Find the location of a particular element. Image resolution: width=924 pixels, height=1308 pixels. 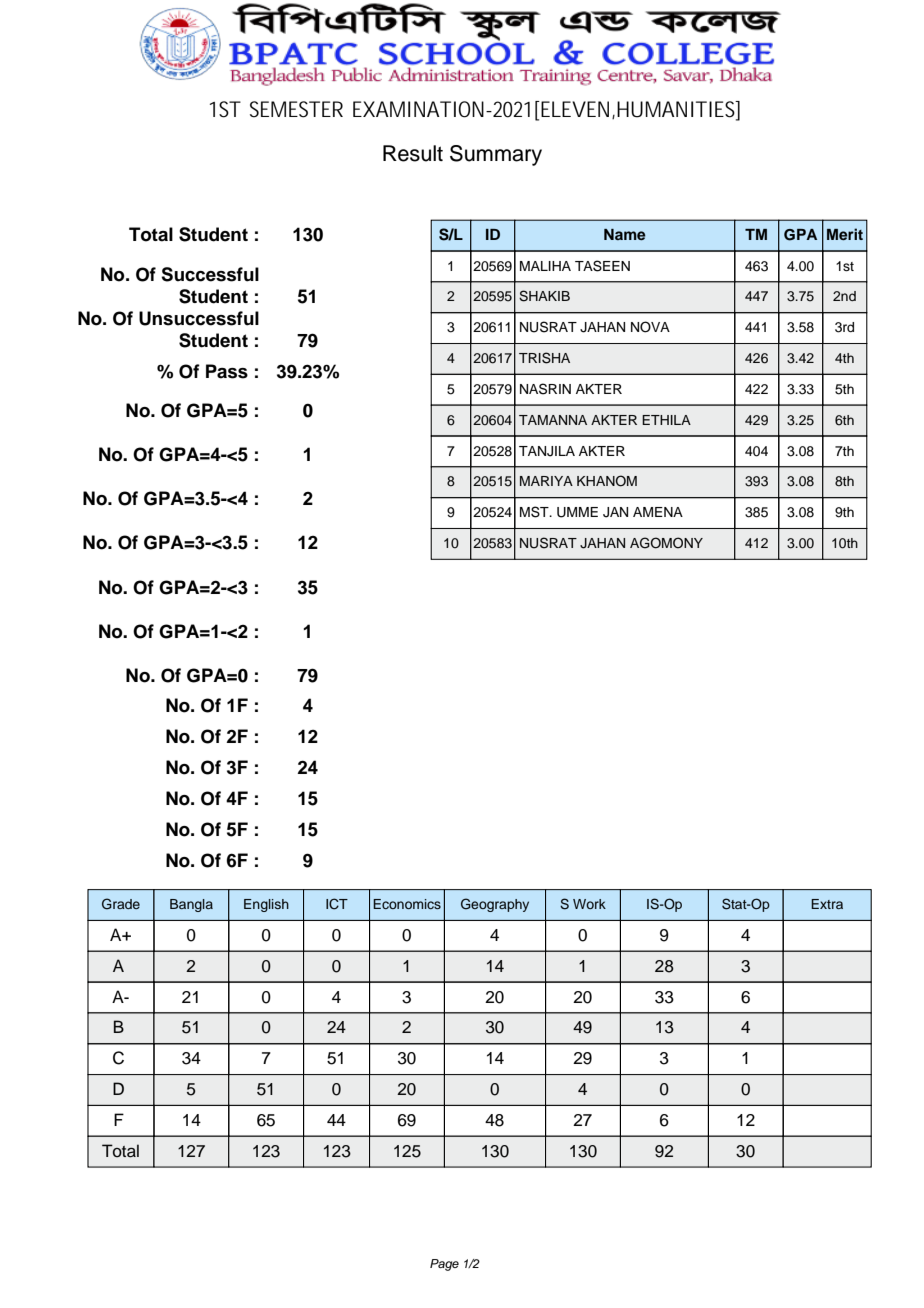

NOVA is located at coordinates (650, 327).
